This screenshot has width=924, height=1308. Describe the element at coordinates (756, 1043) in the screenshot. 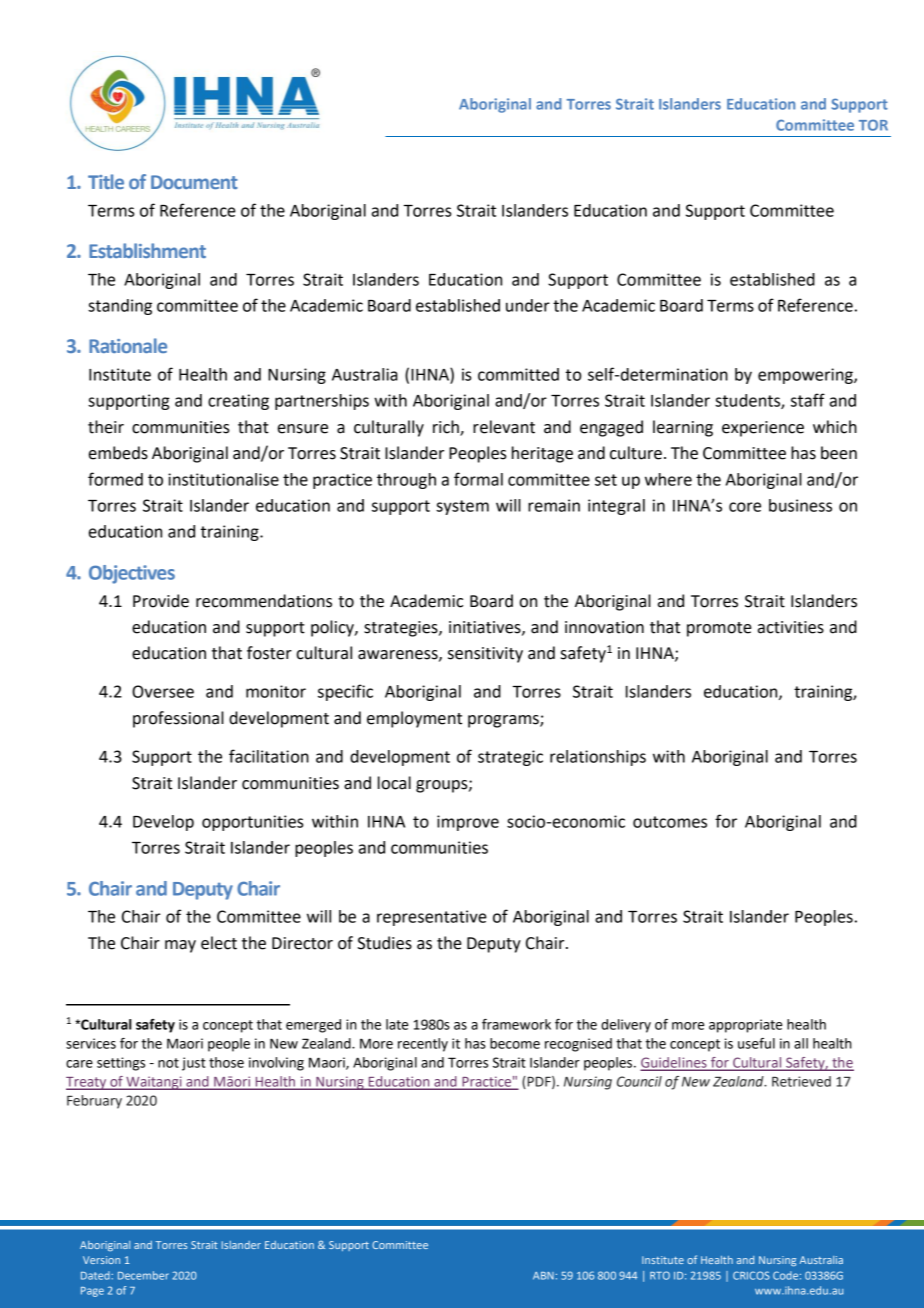

I see `useful` at that location.
